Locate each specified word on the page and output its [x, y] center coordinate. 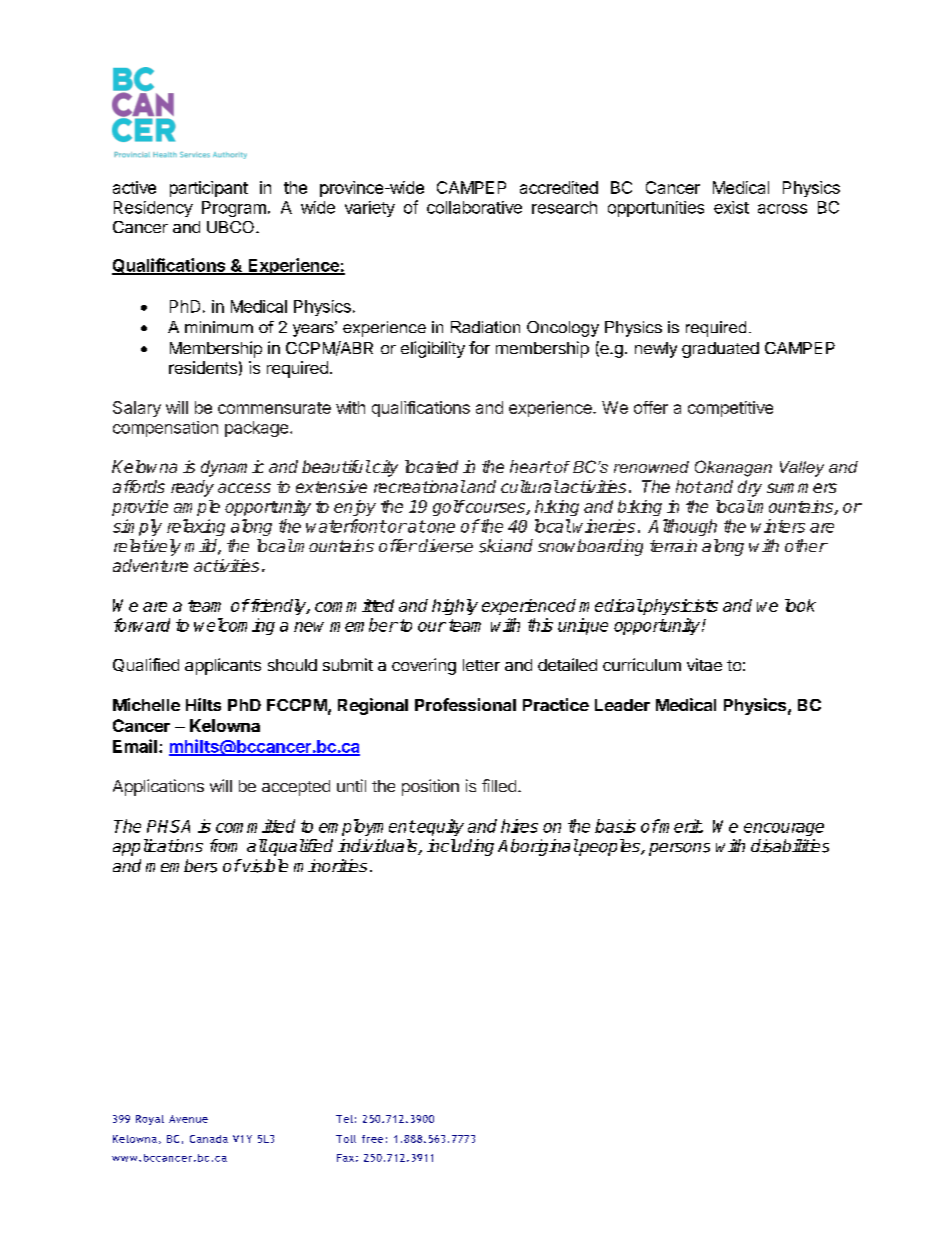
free [372, 1139]
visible [264, 866]
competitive [730, 409]
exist [731, 207]
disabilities [790, 846]
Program [234, 209]
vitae [704, 664]
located [431, 466]
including [460, 847]
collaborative [474, 207]
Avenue [188, 1119]
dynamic [232, 468]
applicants [223, 666]
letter [481, 665]
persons [679, 849]
